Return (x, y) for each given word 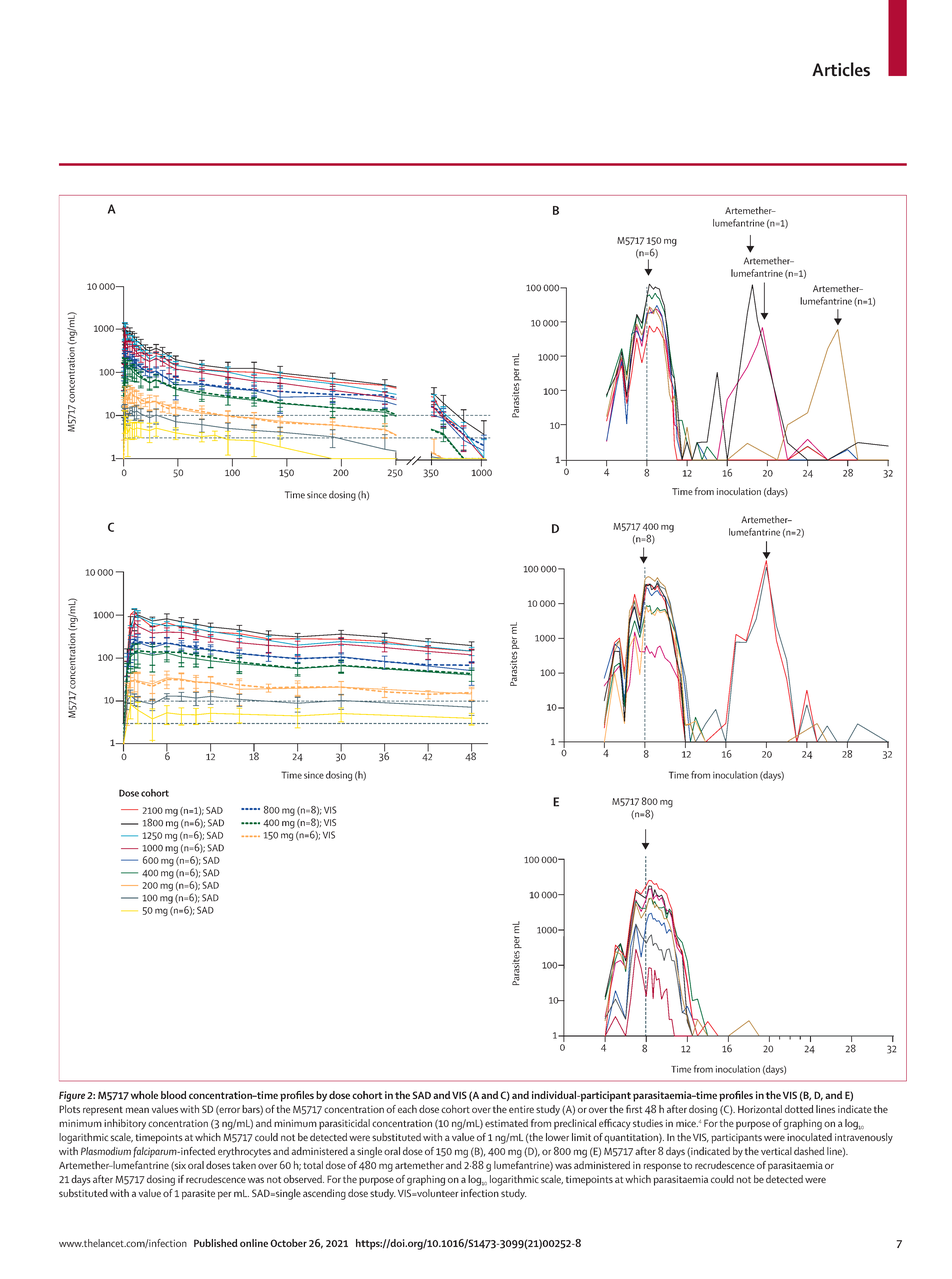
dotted (799, 1109)
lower (557, 1137)
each (407, 1109)
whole (144, 1095)
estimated (506, 1123)
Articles (841, 69)
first (634, 1109)
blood (174, 1095)
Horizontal (760, 1109)
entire (521, 1109)
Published (216, 1243)
